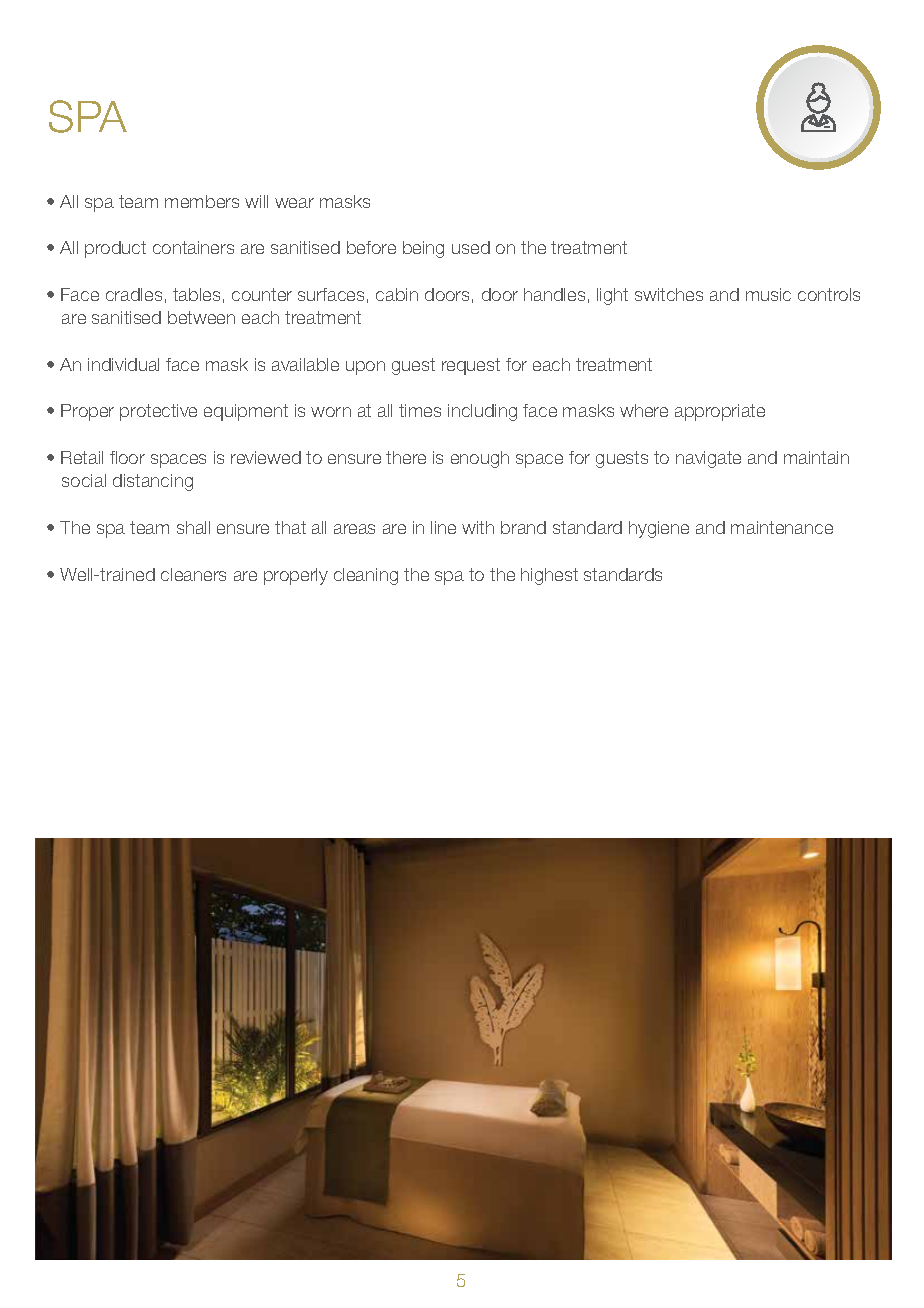  I want to click on protective, so click(158, 412).
